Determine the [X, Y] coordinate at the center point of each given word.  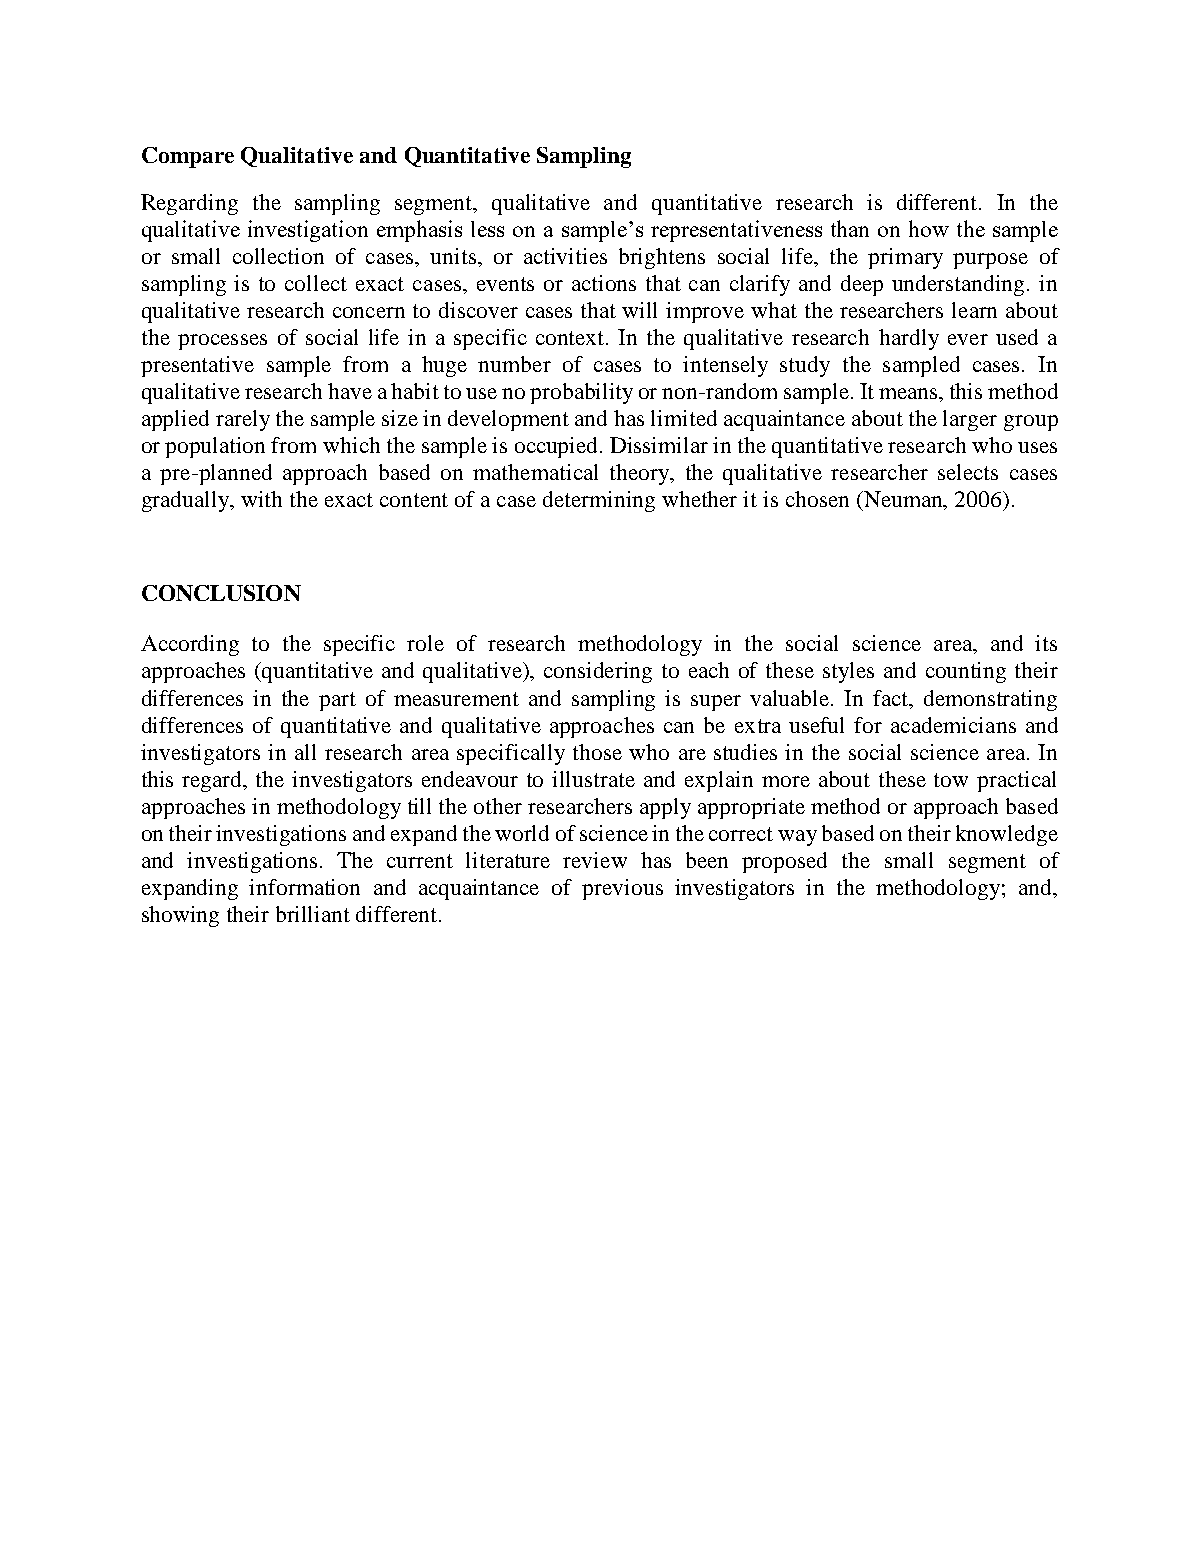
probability [581, 393]
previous [622, 889]
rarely [243, 420]
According [190, 645]
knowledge [1007, 835]
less [487, 229]
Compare [188, 157]
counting [966, 672]
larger [970, 420]
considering [598, 672]
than [850, 228]
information [304, 887]
